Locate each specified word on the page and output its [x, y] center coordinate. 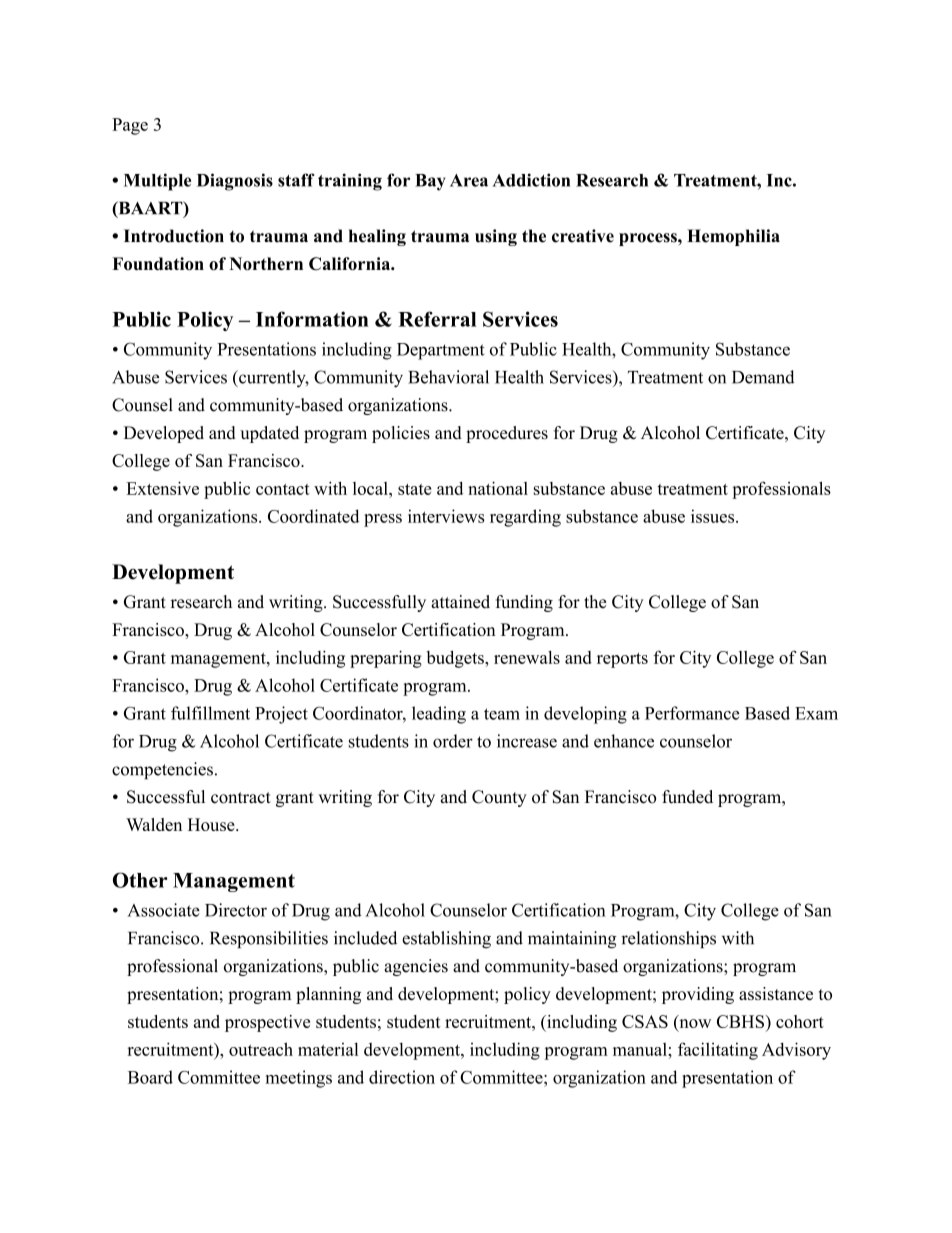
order [453, 741]
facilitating [718, 1051]
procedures [507, 434]
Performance [692, 713]
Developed [164, 434]
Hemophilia [733, 237]
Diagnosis [235, 182]
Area [469, 180]
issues [714, 516]
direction [402, 1077]
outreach [261, 1049]
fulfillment [210, 713]
